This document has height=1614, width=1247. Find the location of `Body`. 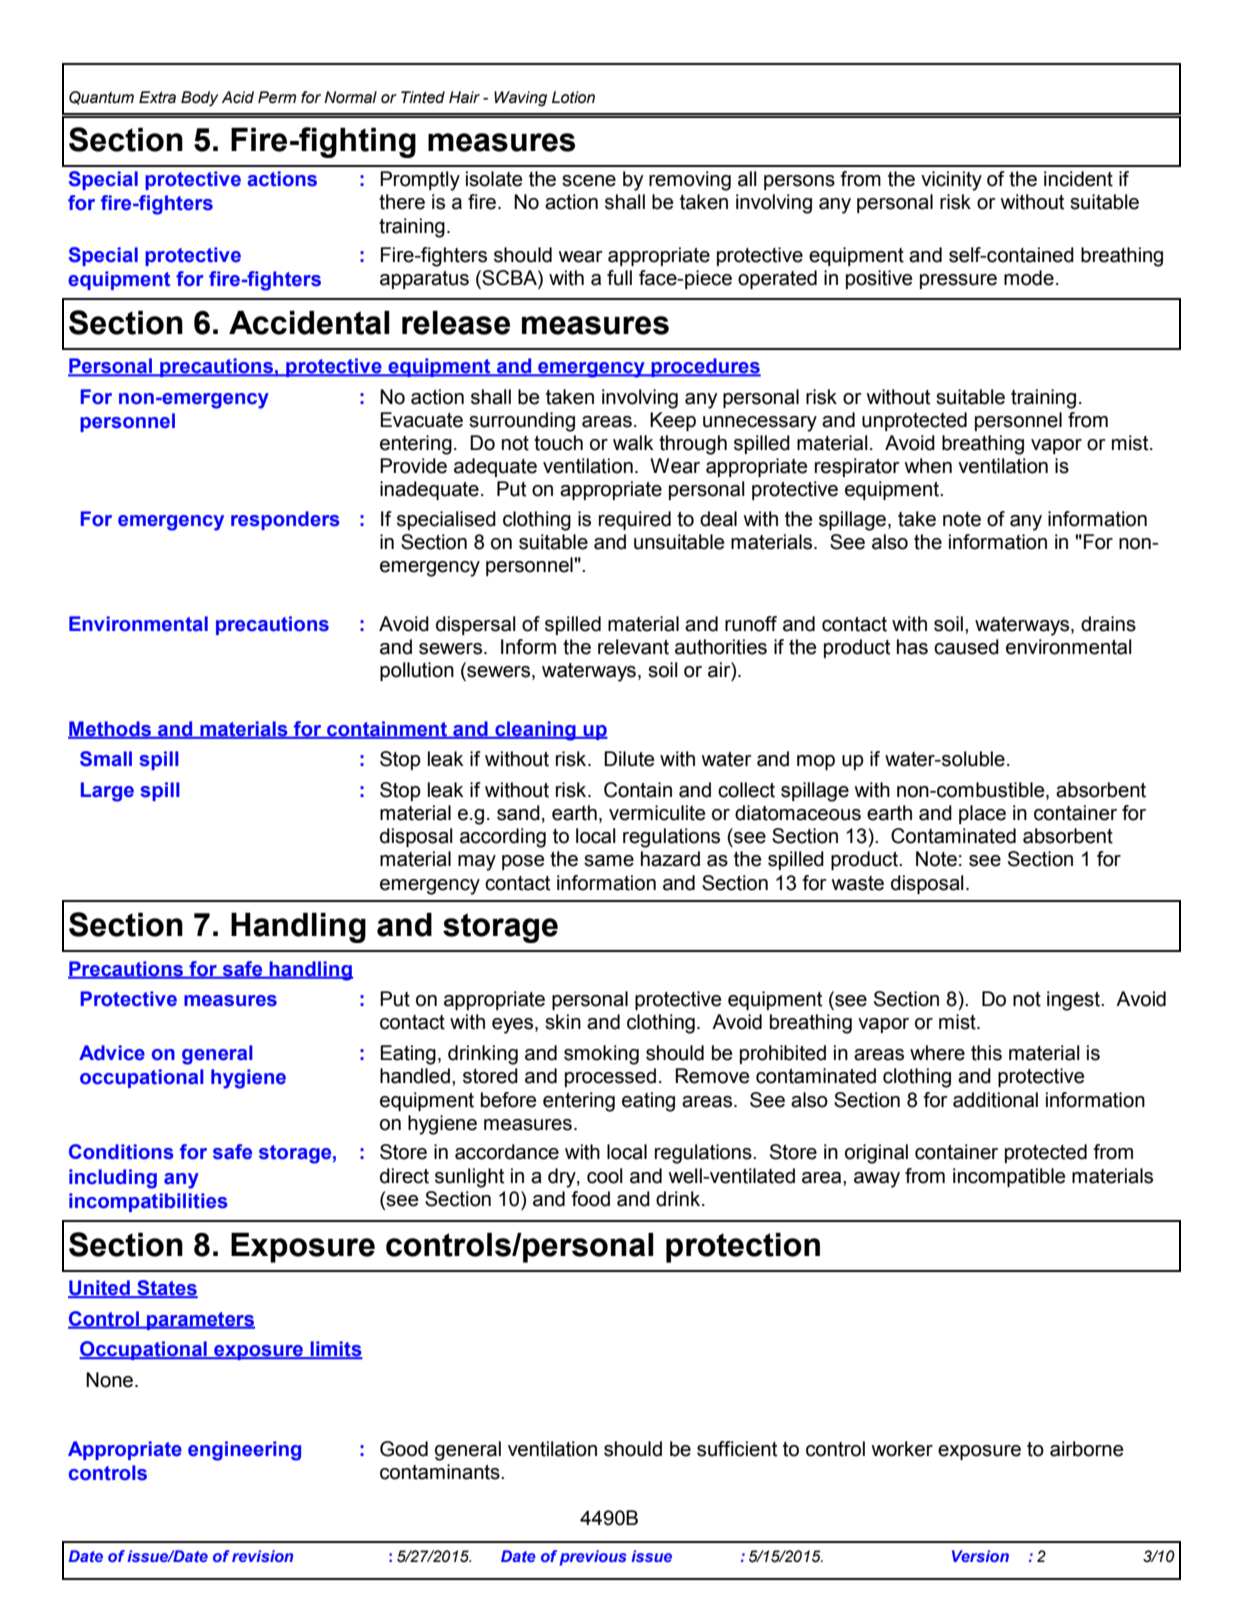

Body is located at coordinates (199, 99).
